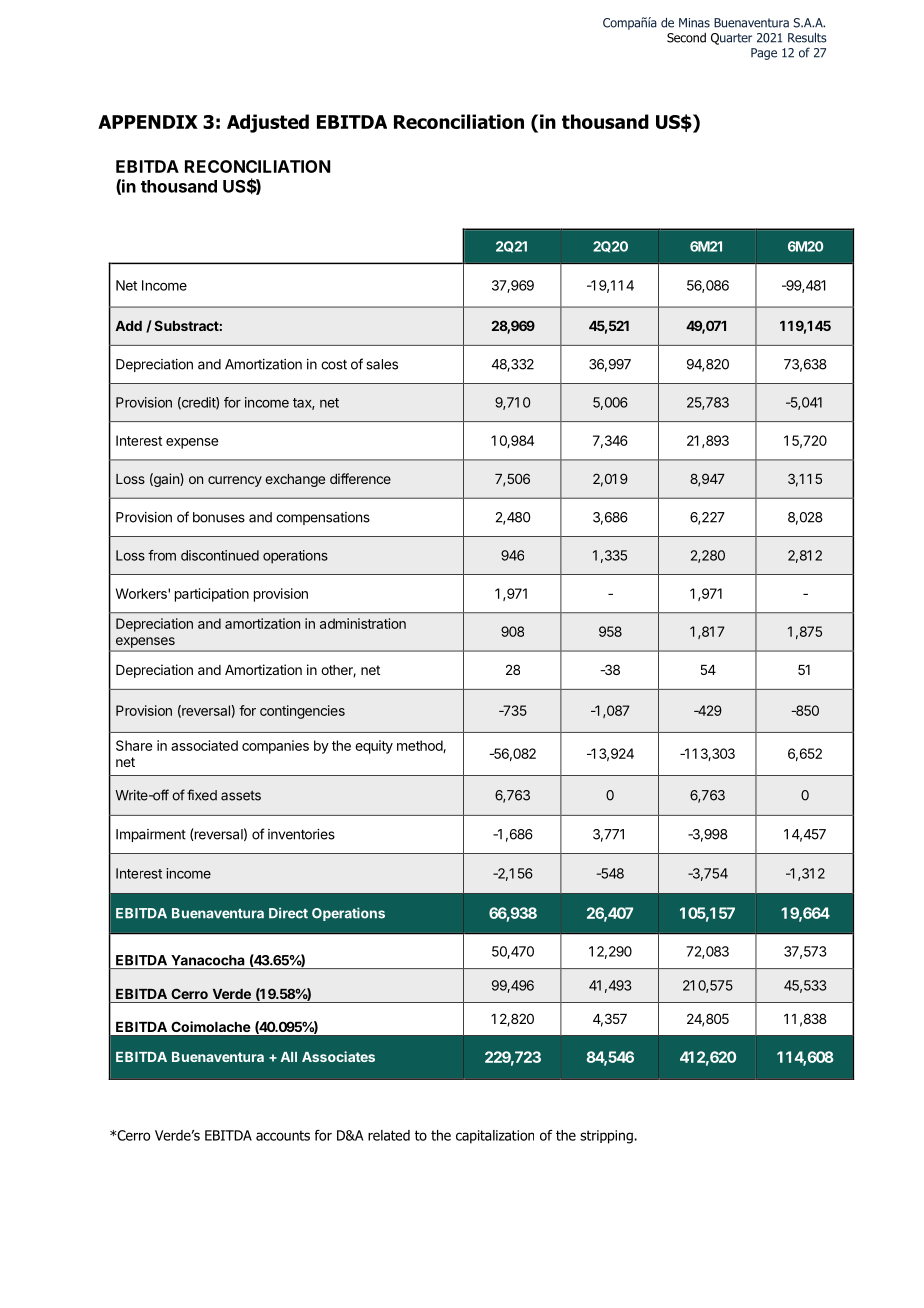 This screenshot has height=1308, width=924. Describe the element at coordinates (268, 123) in the screenshot. I see `Adjusted` at that location.
